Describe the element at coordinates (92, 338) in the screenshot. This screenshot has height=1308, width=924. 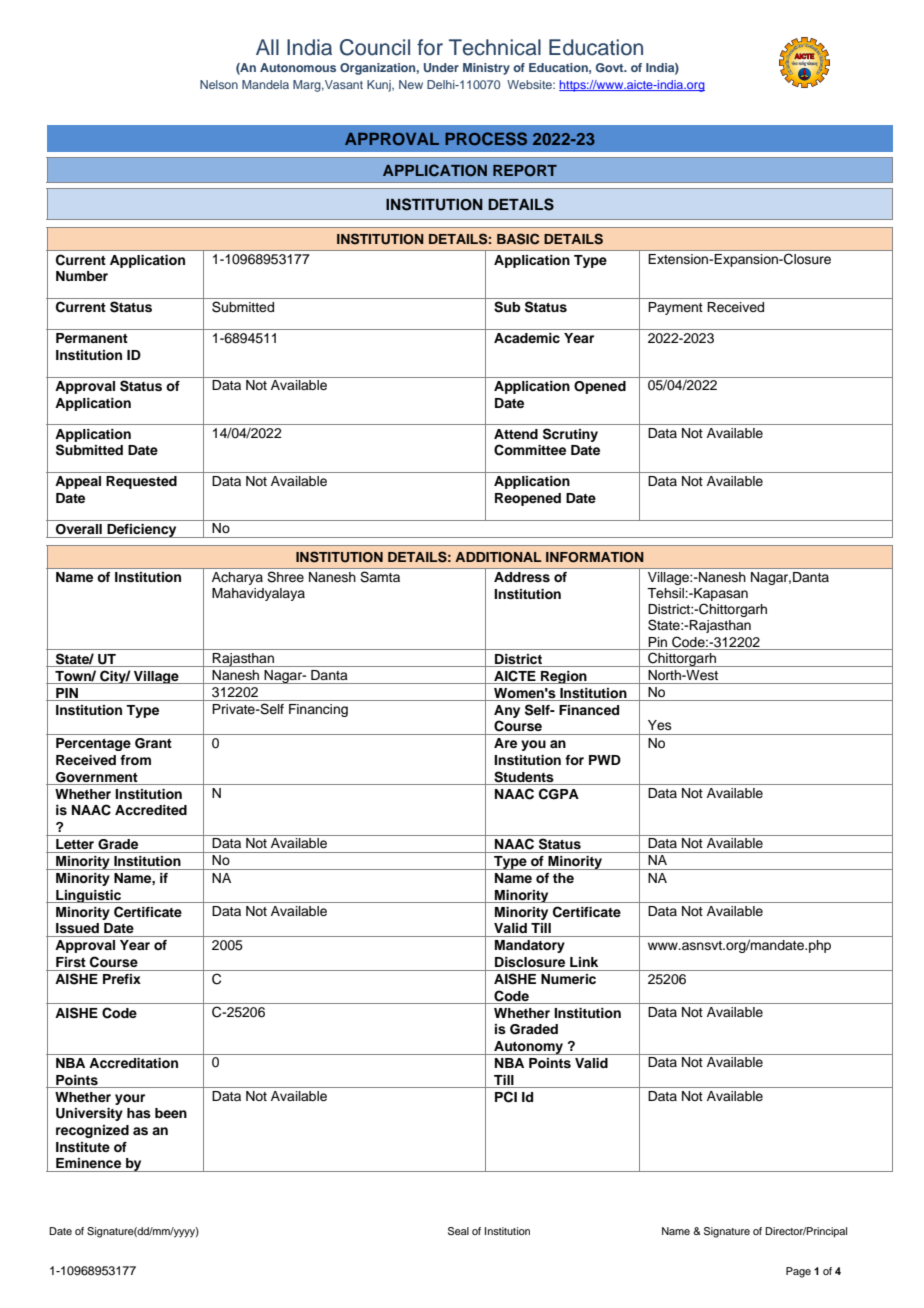
I see `Permanent` at that location.
